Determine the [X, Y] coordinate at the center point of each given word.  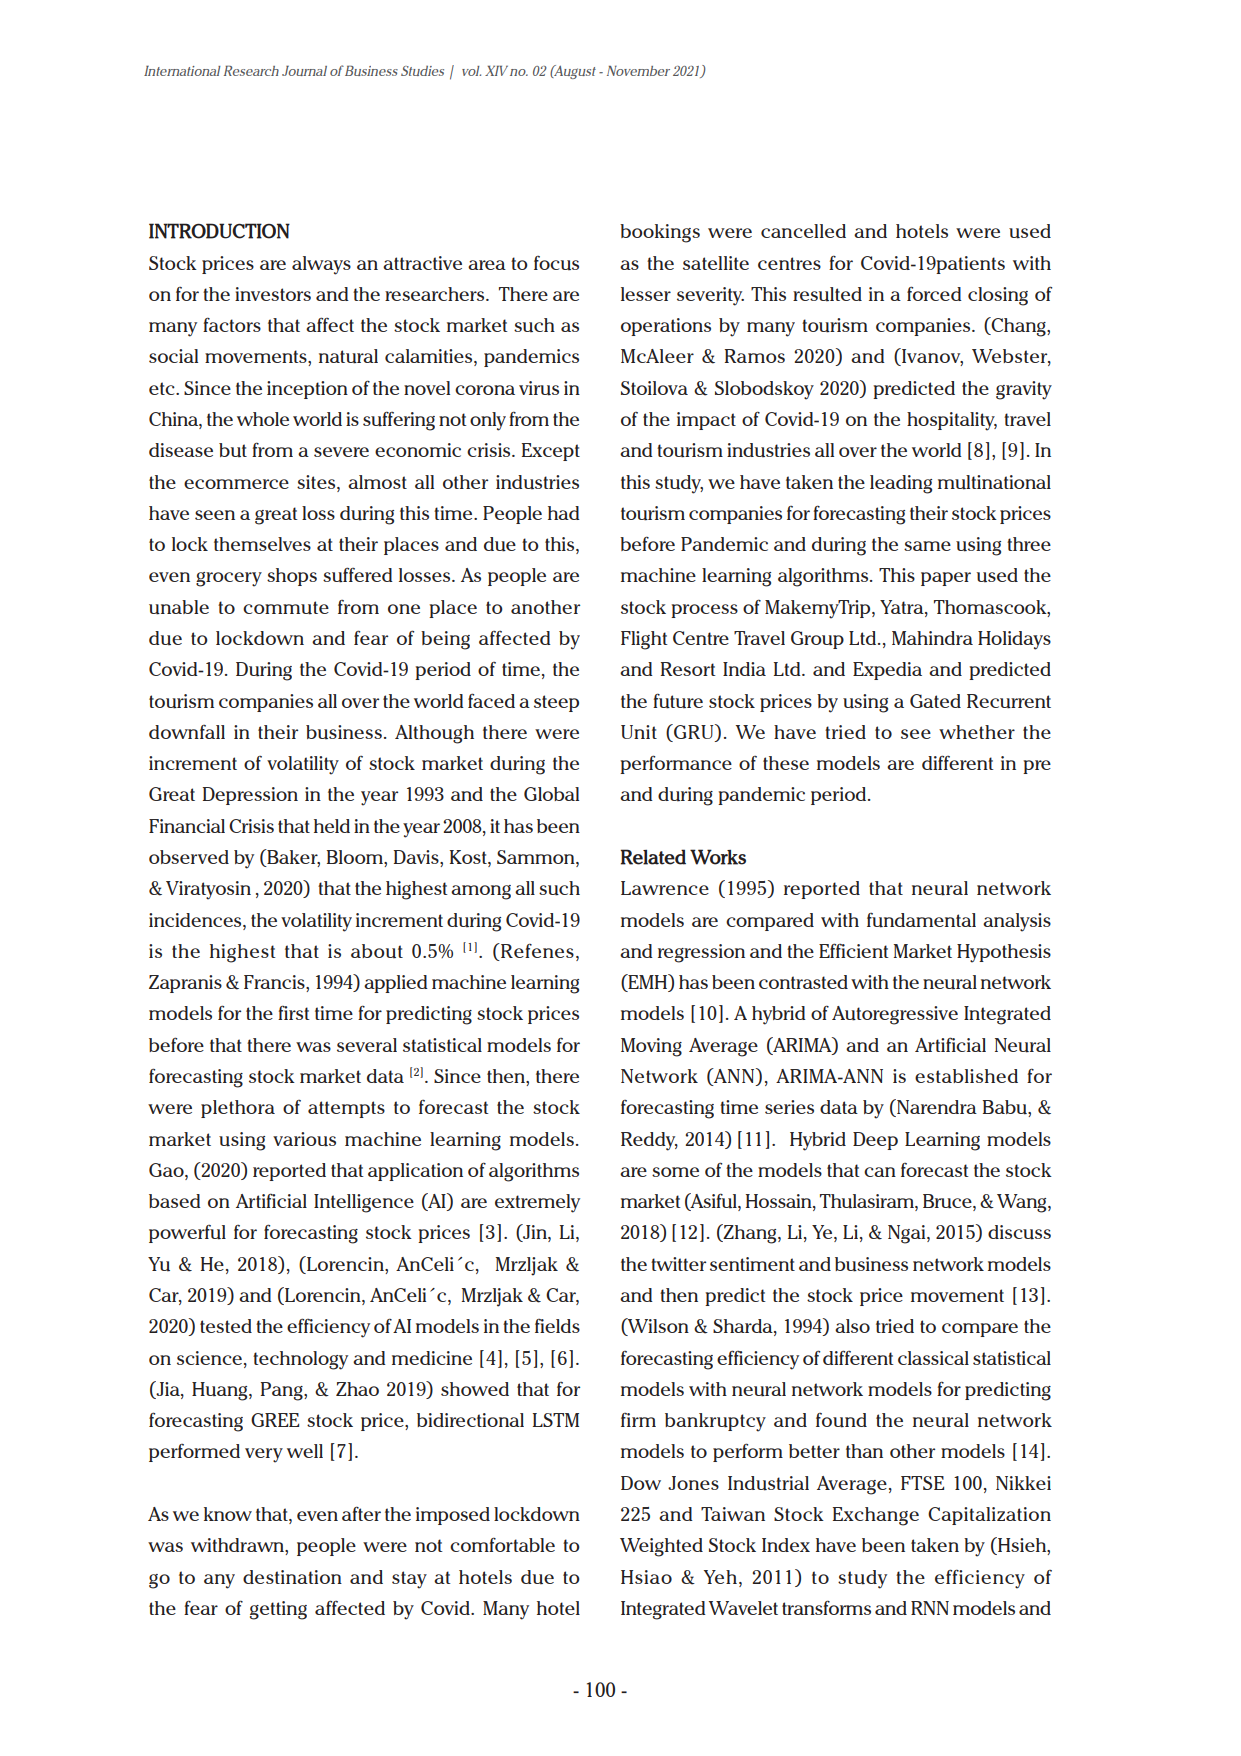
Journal [304, 70]
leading [901, 484]
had [564, 513]
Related [653, 857]
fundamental [921, 920]
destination [292, 1577]
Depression [250, 796]
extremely [537, 1203]
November [638, 70]
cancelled [803, 231]
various [304, 1139]
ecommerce [236, 484]
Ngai [908, 1234]
